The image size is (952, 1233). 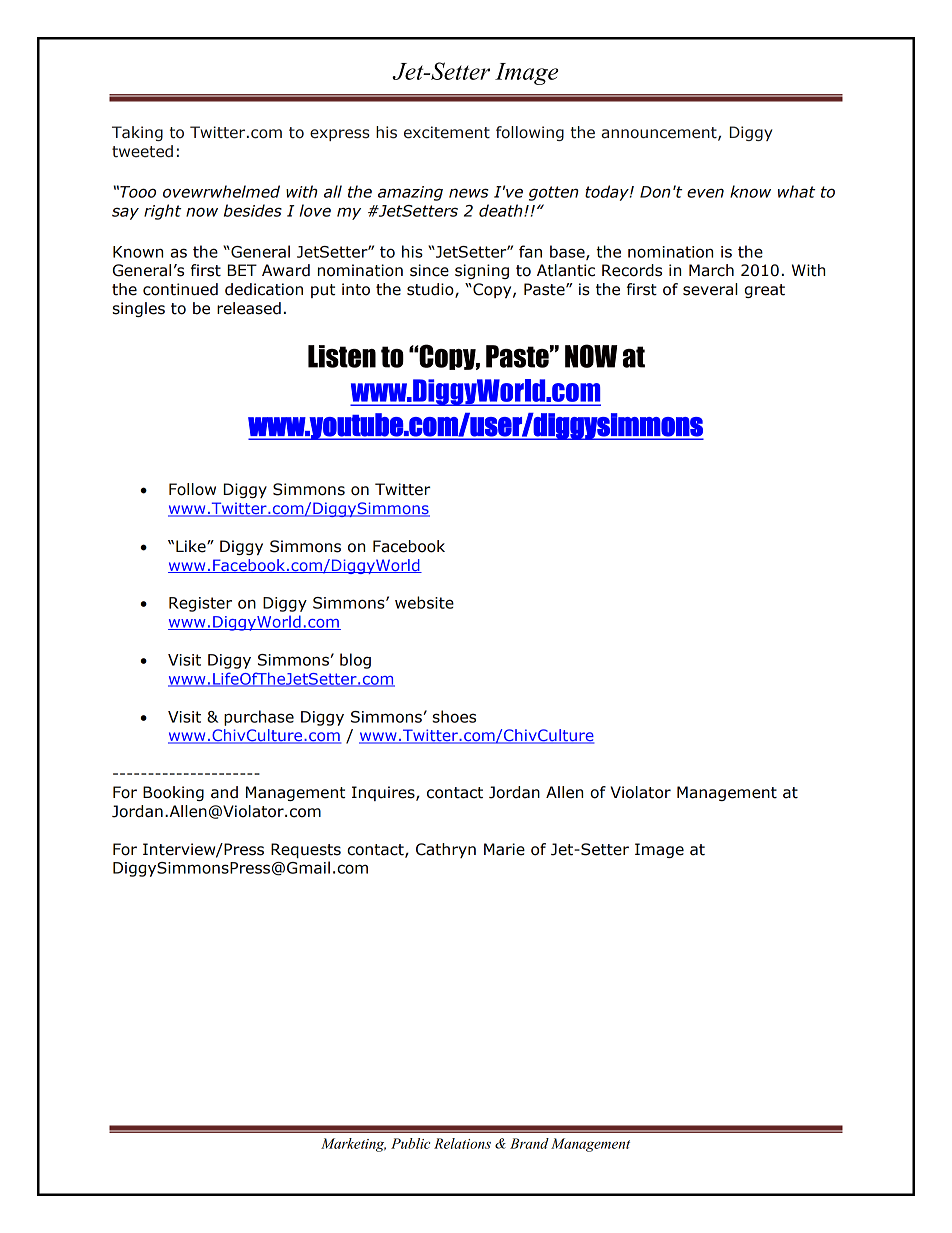 What do you see at coordinates (705, 193) in the document?
I see `even` at bounding box center [705, 193].
